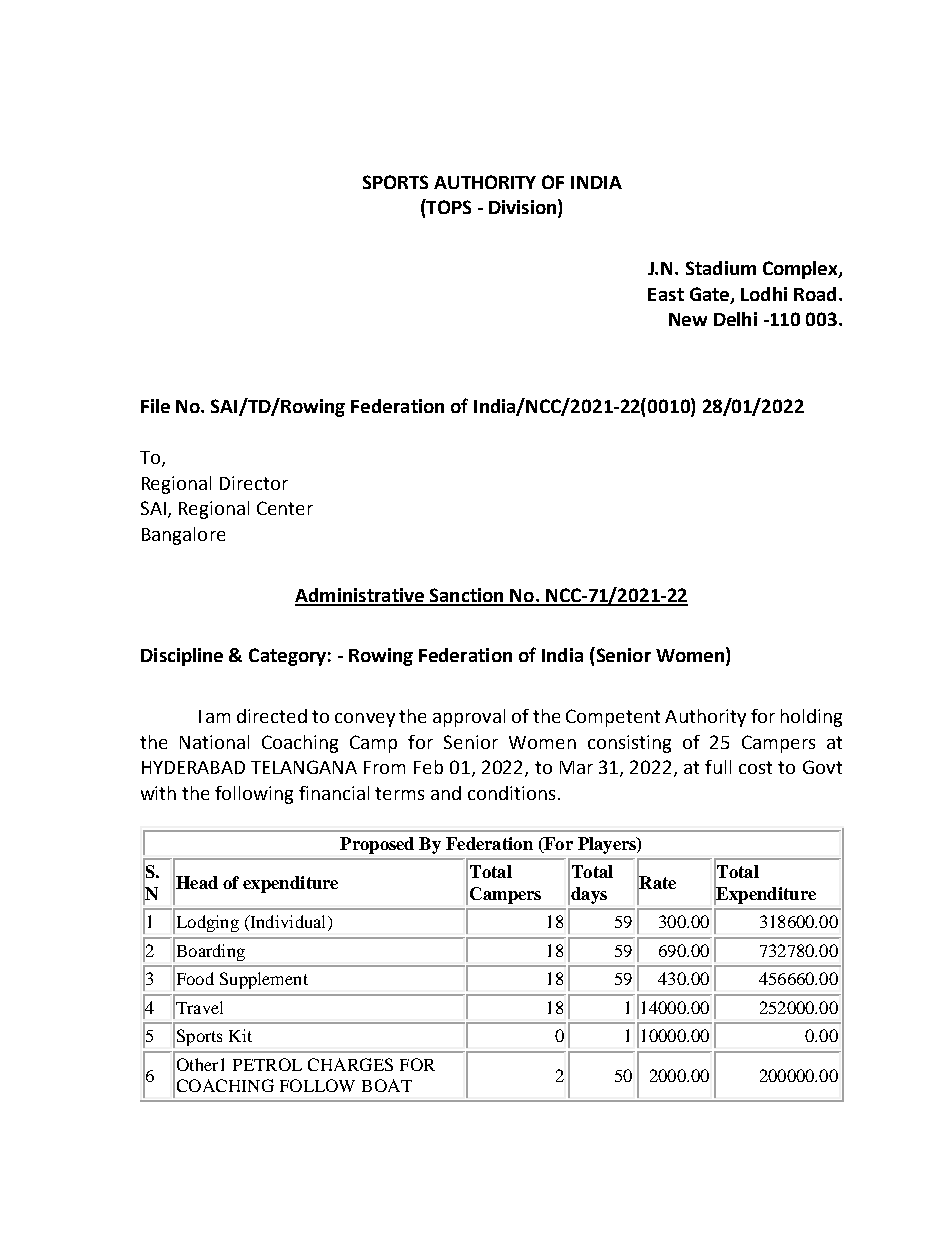  I want to click on East, so click(666, 294).
